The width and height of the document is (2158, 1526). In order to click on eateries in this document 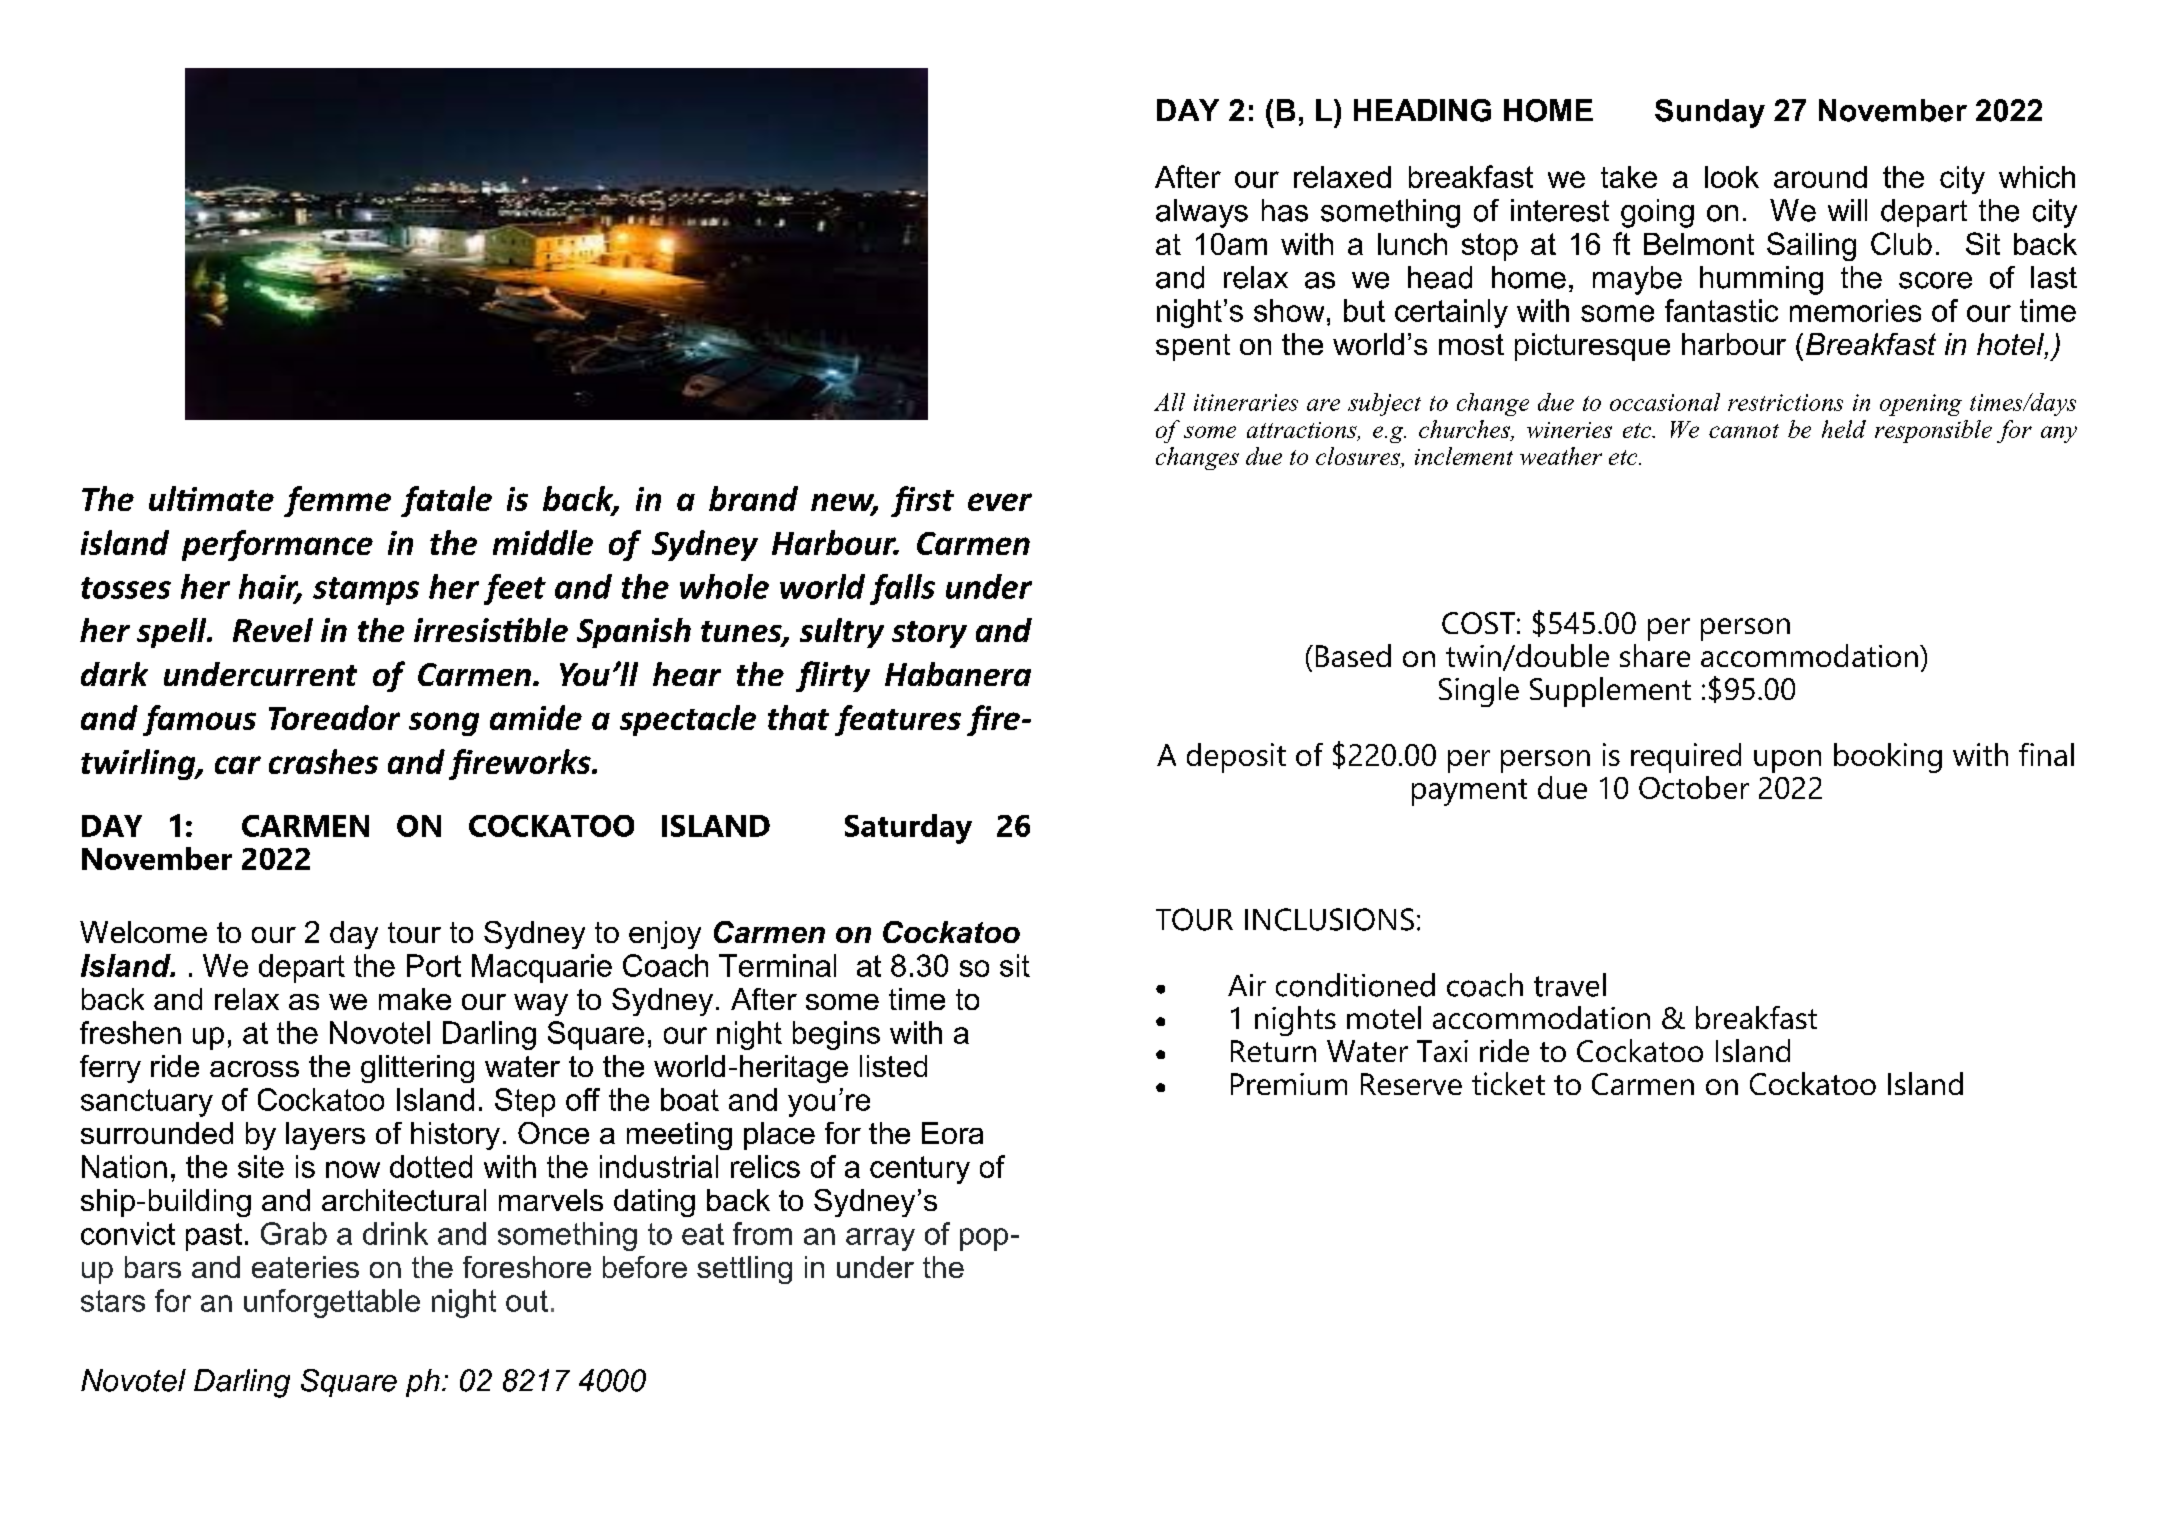, I will do `click(305, 1267)`.
